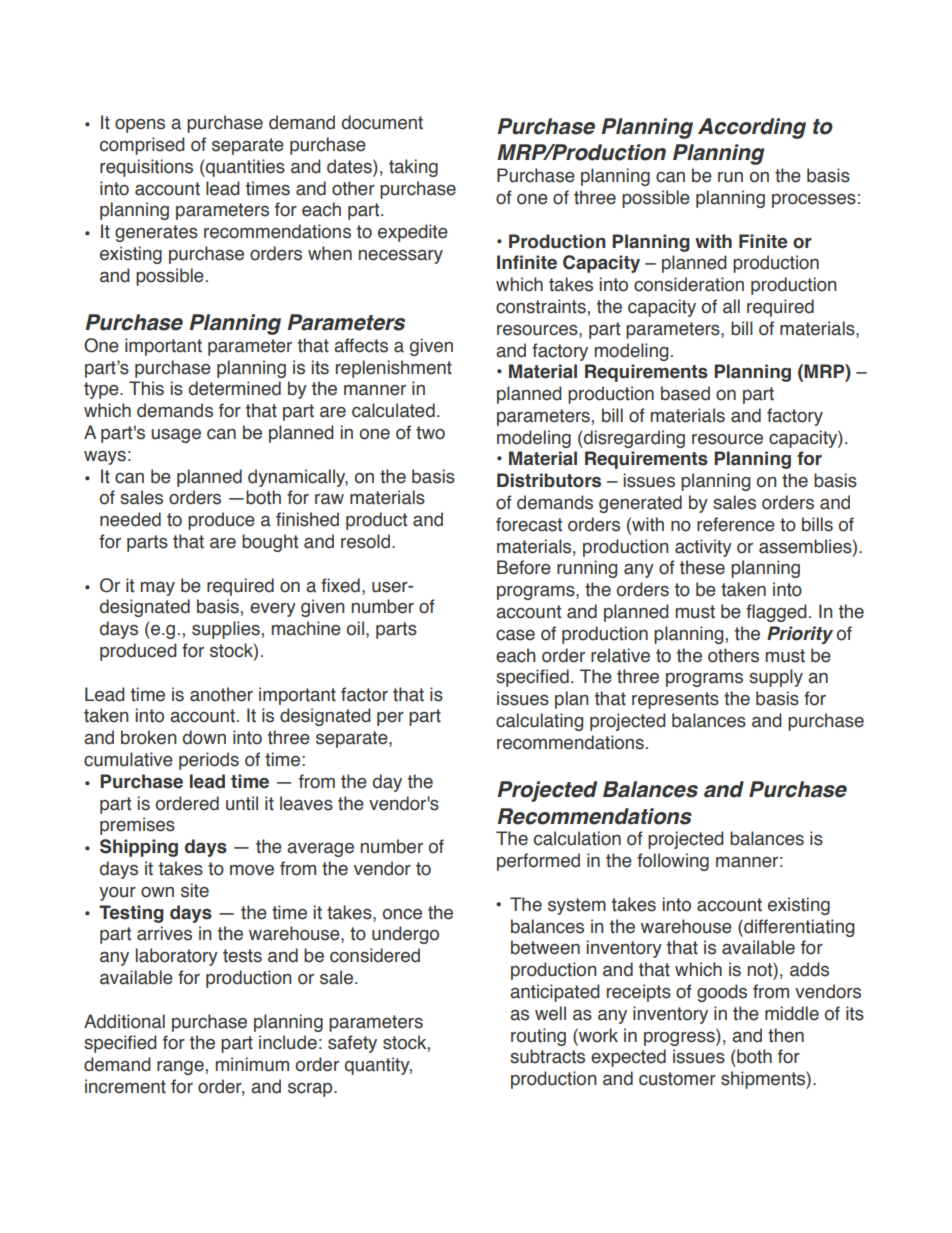 The width and height of the screenshot is (952, 1233). Describe the element at coordinates (752, 128) in the screenshot. I see `According` at that location.
